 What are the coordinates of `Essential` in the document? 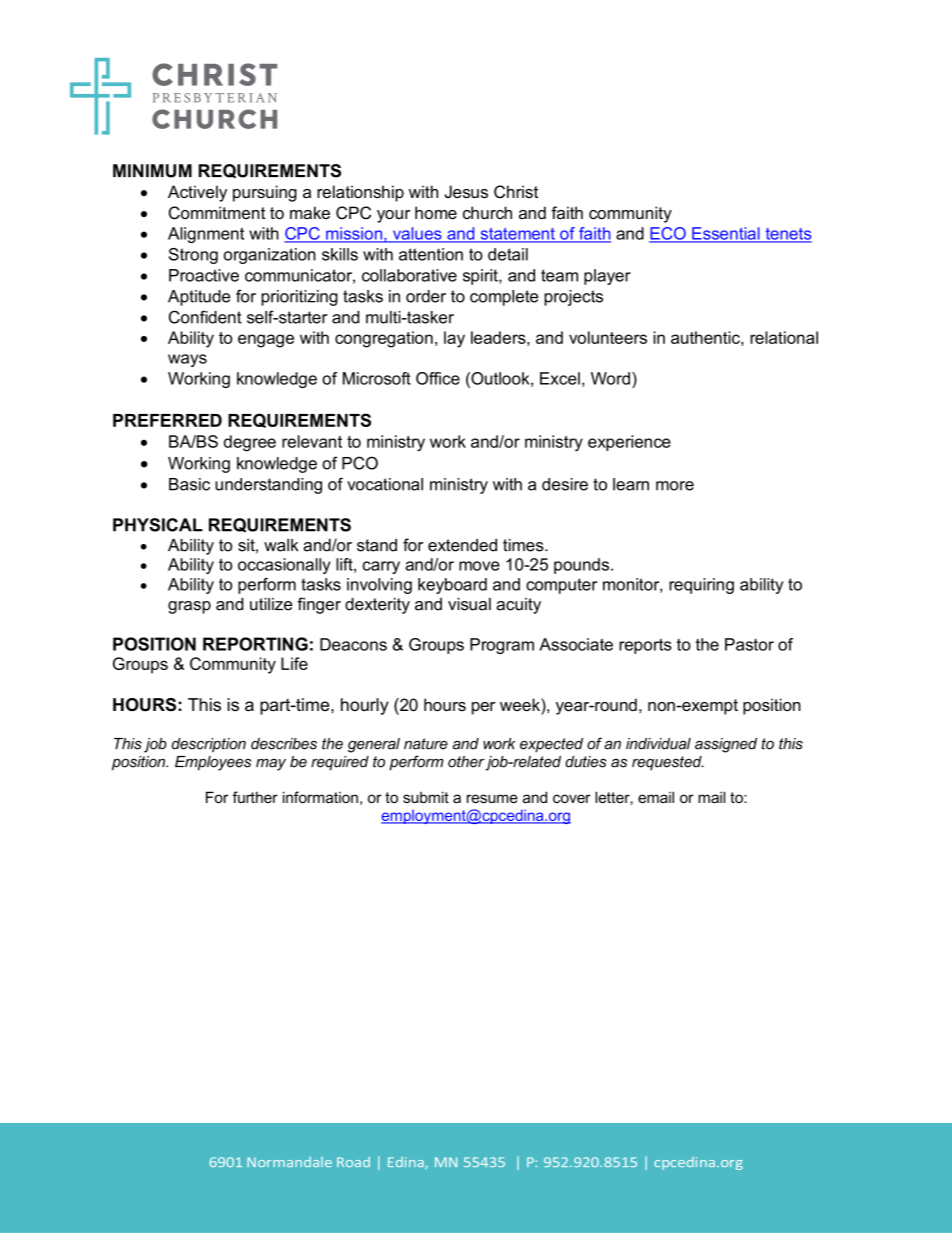 It's located at (726, 234).
